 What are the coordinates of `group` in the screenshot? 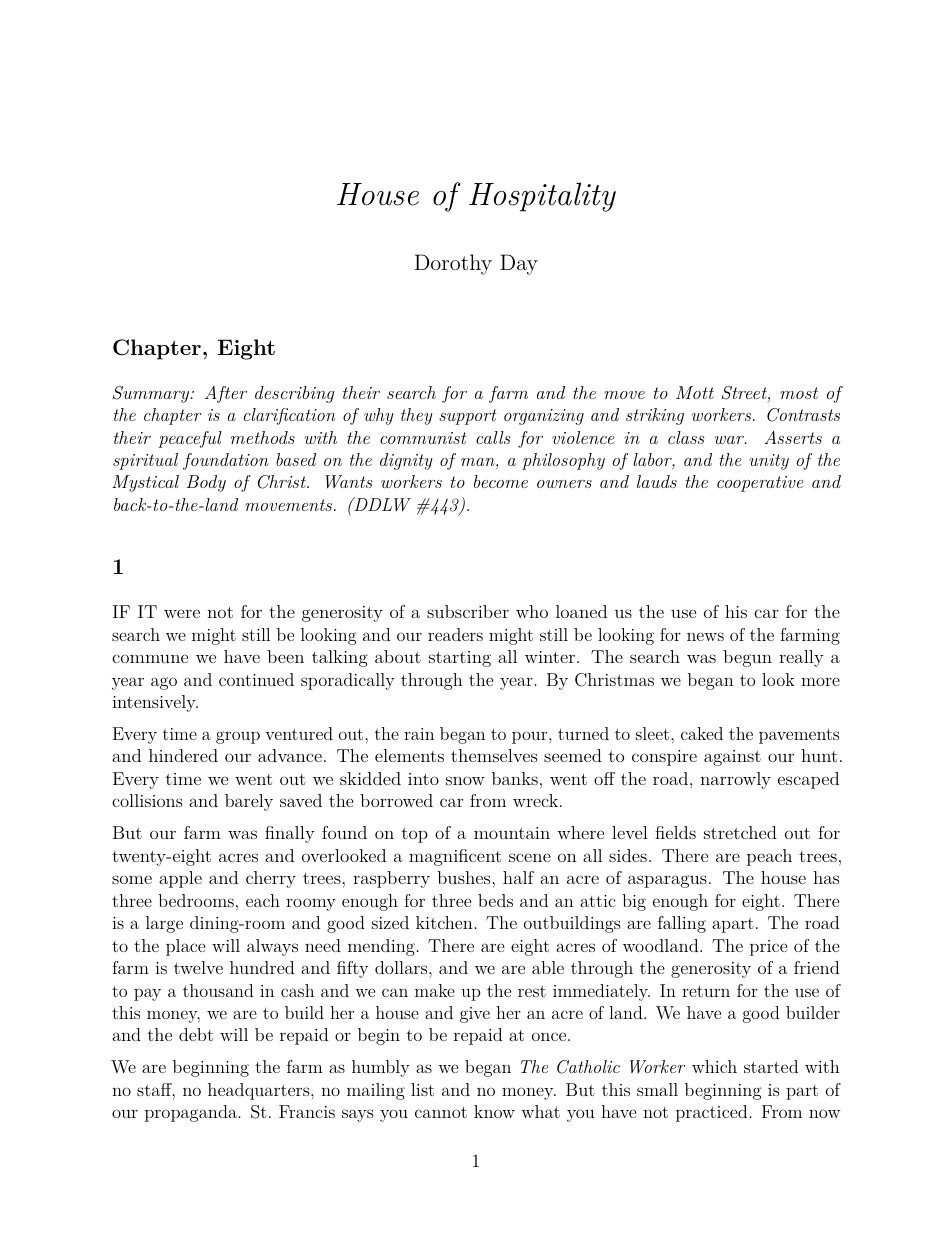 It's located at (238, 737).
